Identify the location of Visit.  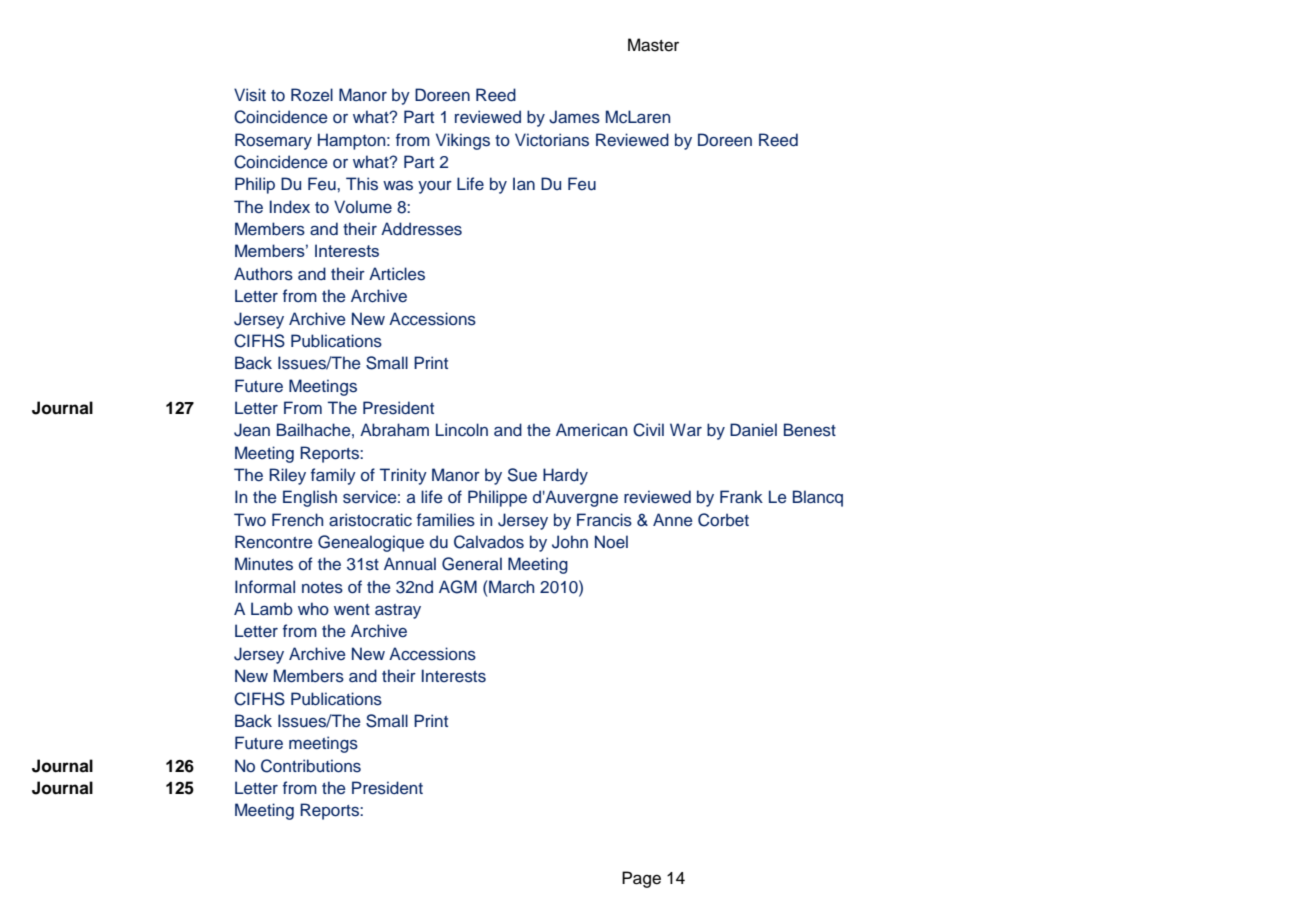
(250, 95).
